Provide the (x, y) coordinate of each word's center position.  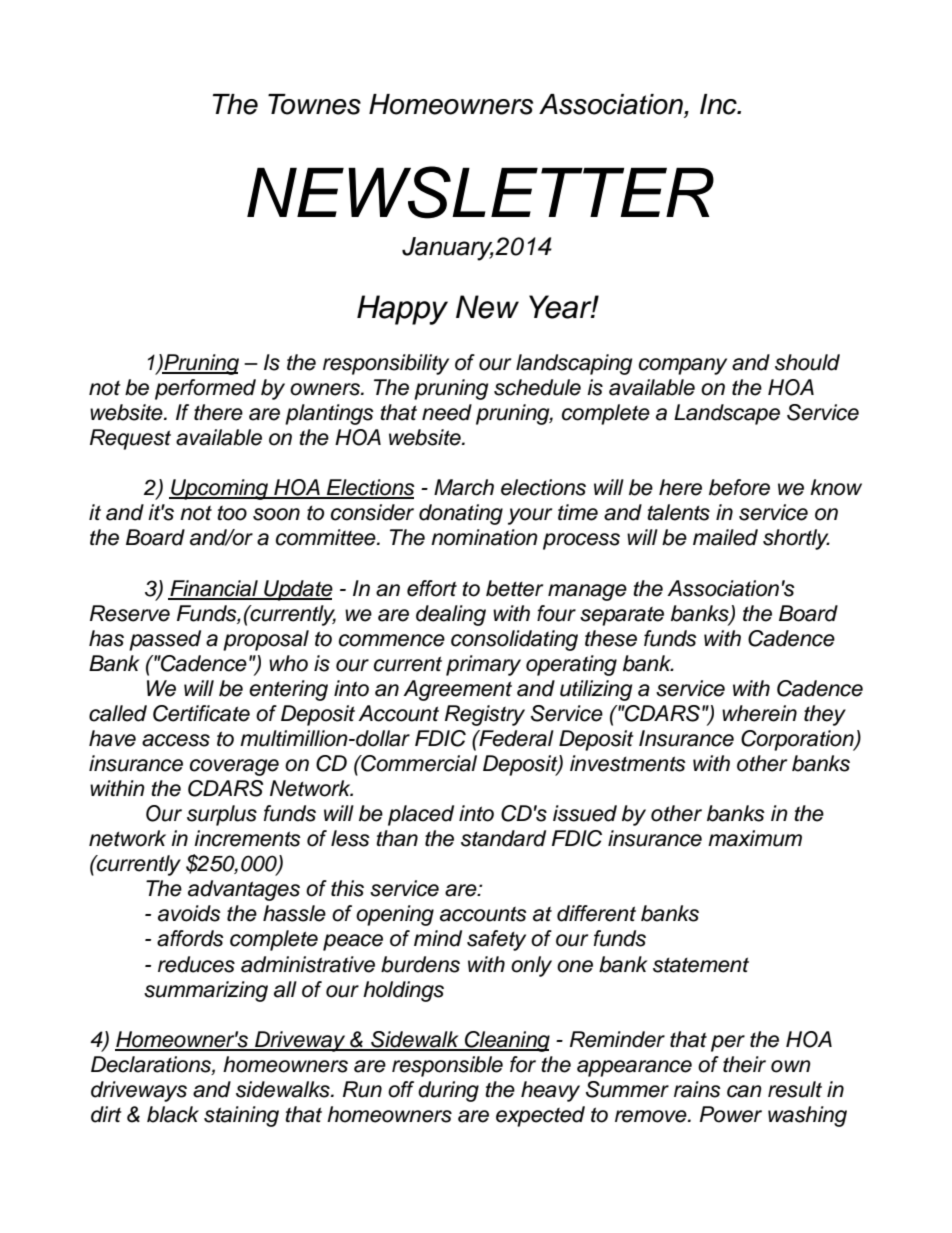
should (807, 362)
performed (205, 389)
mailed (725, 537)
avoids (189, 913)
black (173, 1114)
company (683, 366)
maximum (755, 838)
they (825, 715)
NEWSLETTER (480, 192)
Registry (485, 715)
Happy (402, 310)
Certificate (201, 713)
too (232, 513)
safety (496, 940)
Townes (314, 104)
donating (461, 514)
